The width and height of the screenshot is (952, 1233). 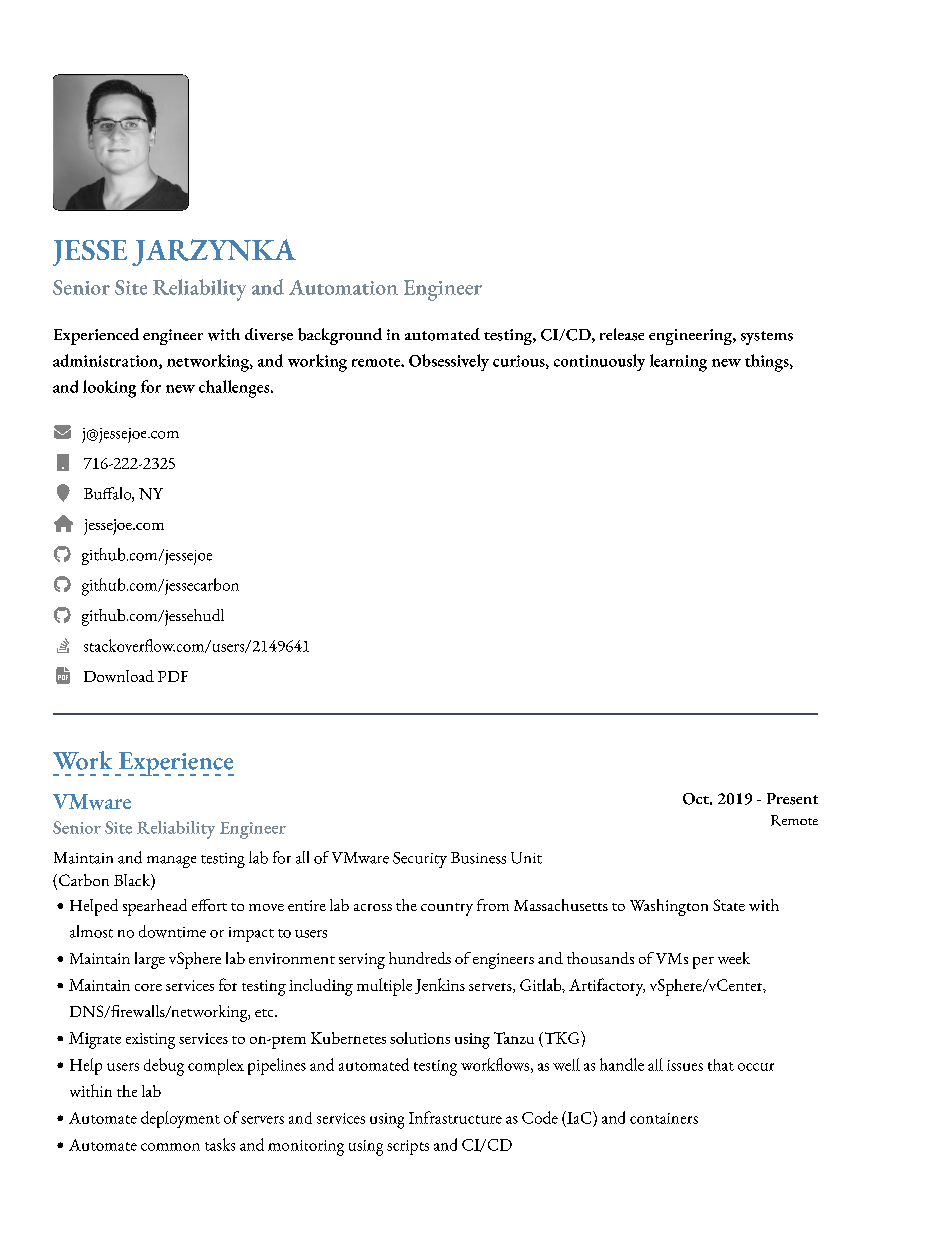 I want to click on deployment, so click(x=180, y=1119).
